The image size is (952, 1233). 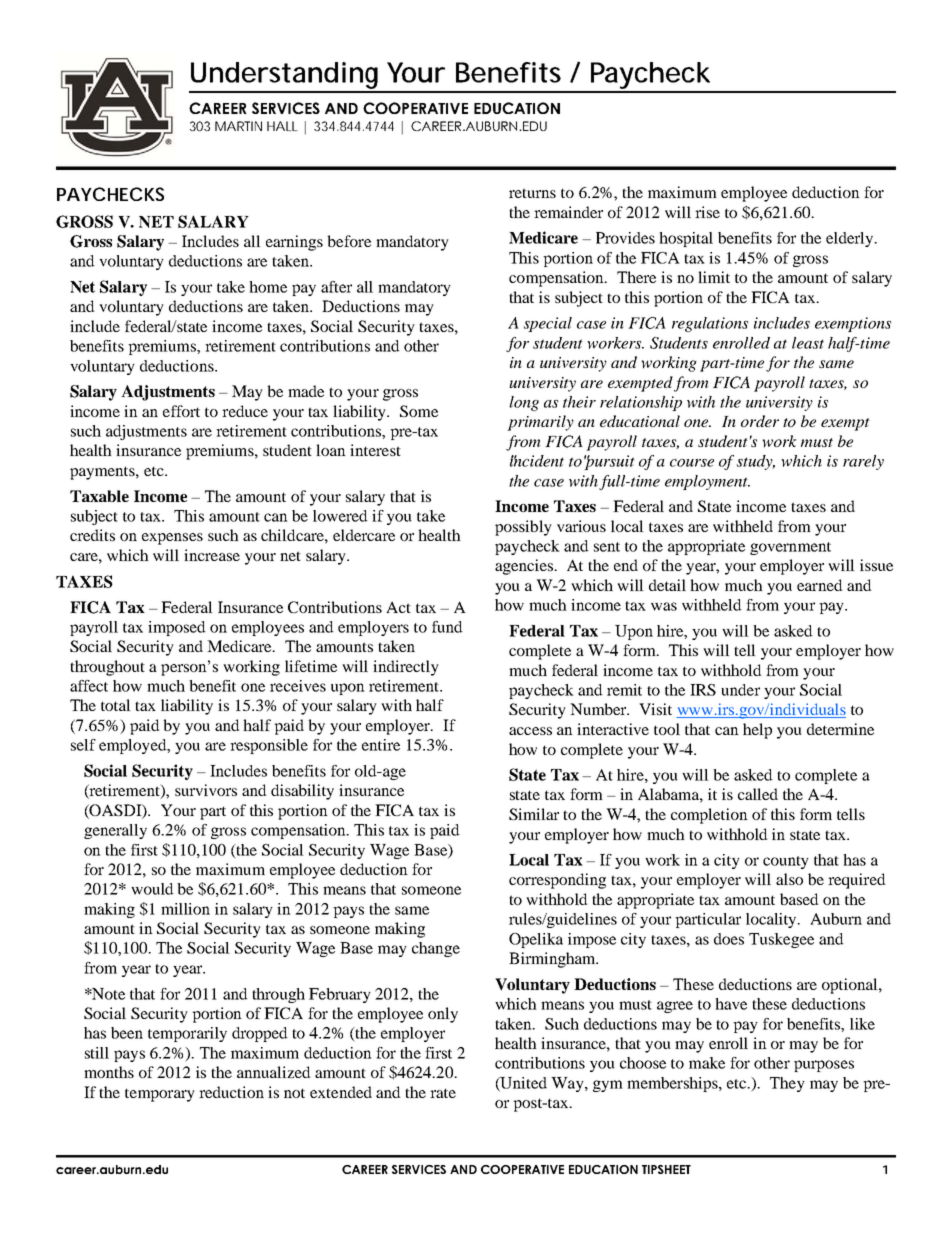 What do you see at coordinates (160, 1095) in the image?
I see `temporary` at bounding box center [160, 1095].
